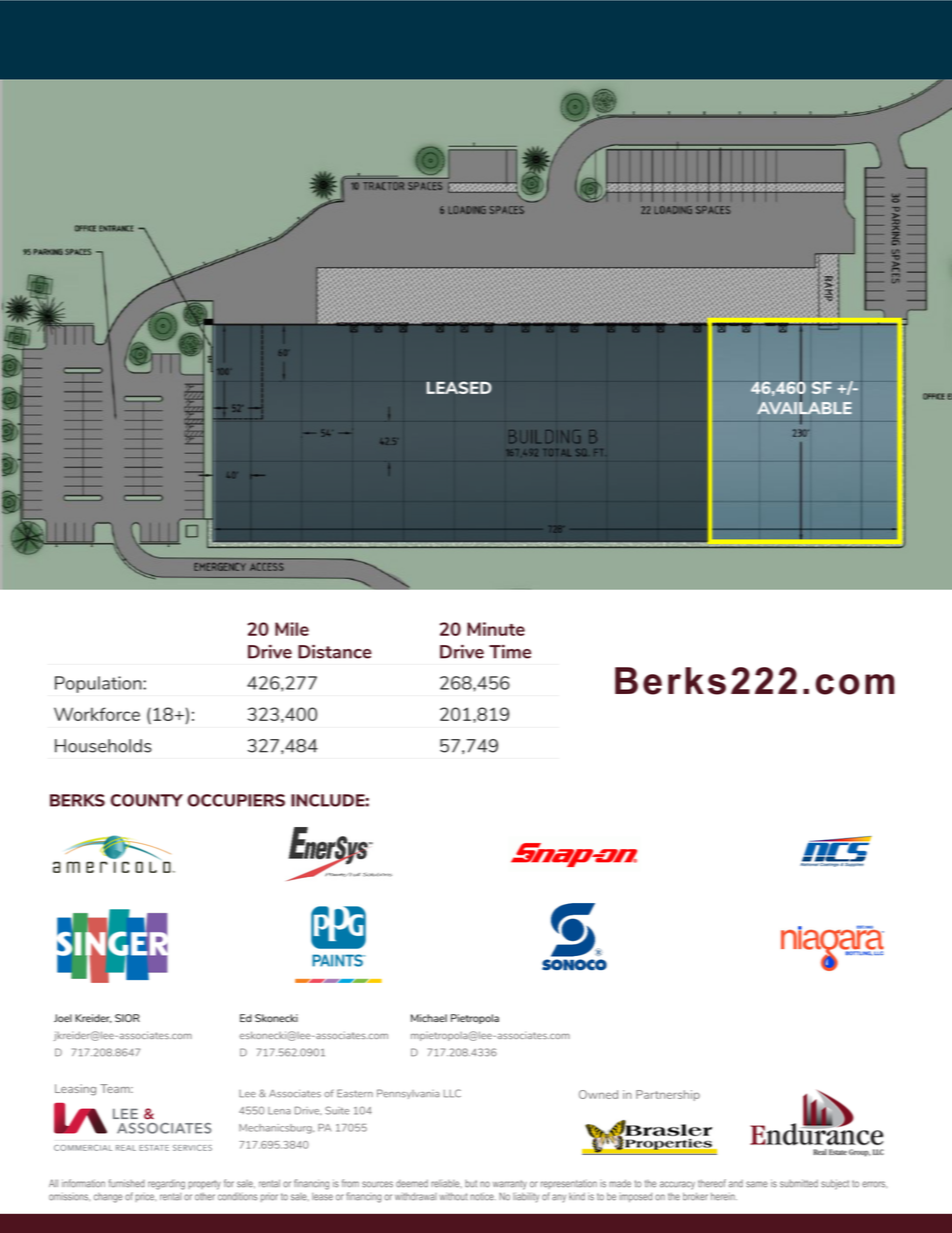 This document has height=1233, width=952. Describe the element at coordinates (668, 1095) in the document. I see `Partnership` at that location.
